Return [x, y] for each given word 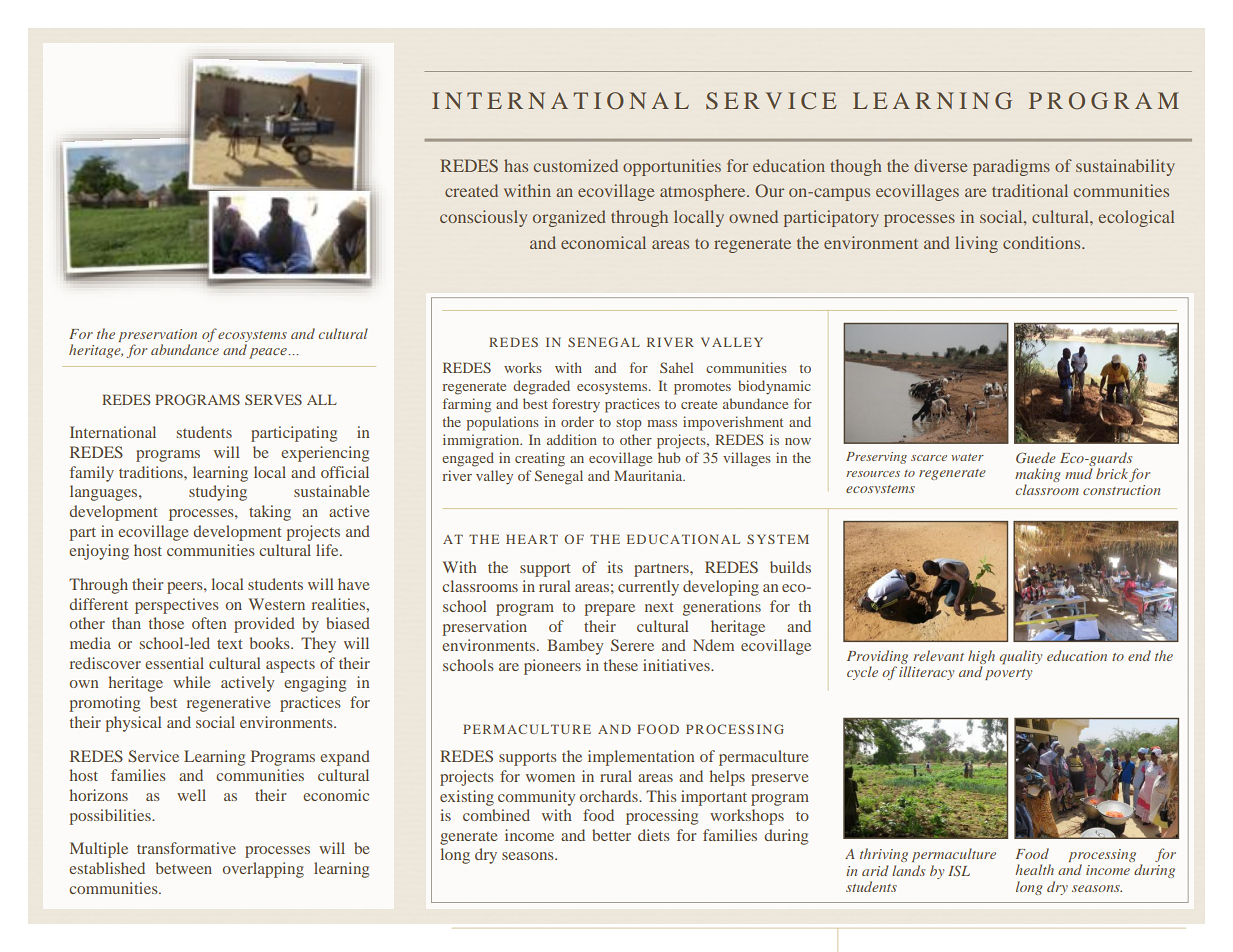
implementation [641, 758]
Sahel [676, 367]
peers [186, 588]
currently [648, 588]
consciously [483, 218]
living [976, 244]
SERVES [273, 399]
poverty [1008, 674]
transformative [186, 848]
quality [1020, 657]
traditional [1030, 190]
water [967, 457]
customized [576, 165]
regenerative [228, 704]
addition [572, 439]
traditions [152, 472]
